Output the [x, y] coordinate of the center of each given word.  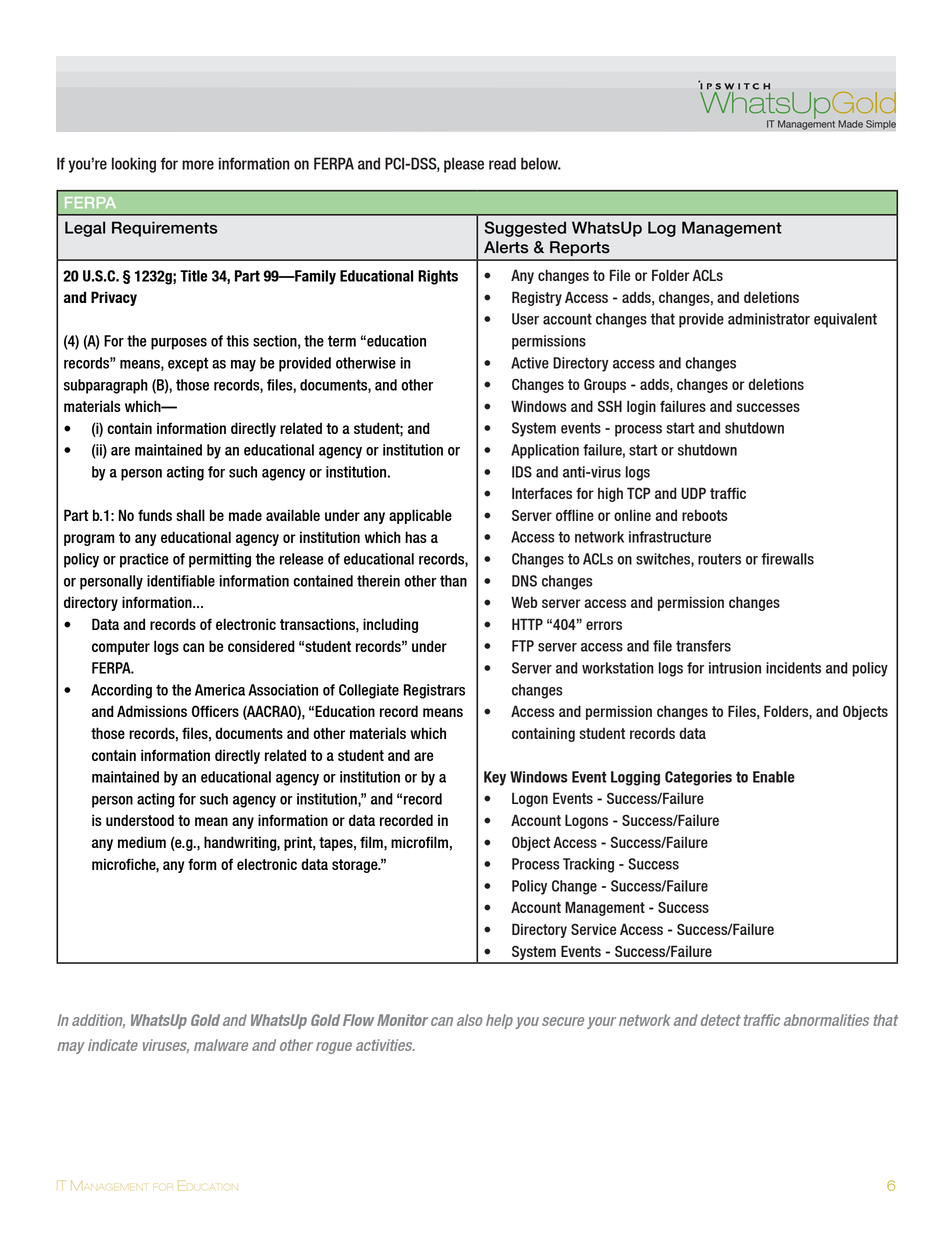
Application [545, 451]
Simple [881, 125]
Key [495, 778]
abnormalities [826, 1020]
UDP [693, 493]
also [469, 1020]
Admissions [152, 711]
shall [191, 515]
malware [221, 1045]
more [198, 165]
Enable [774, 777]
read [502, 163]
